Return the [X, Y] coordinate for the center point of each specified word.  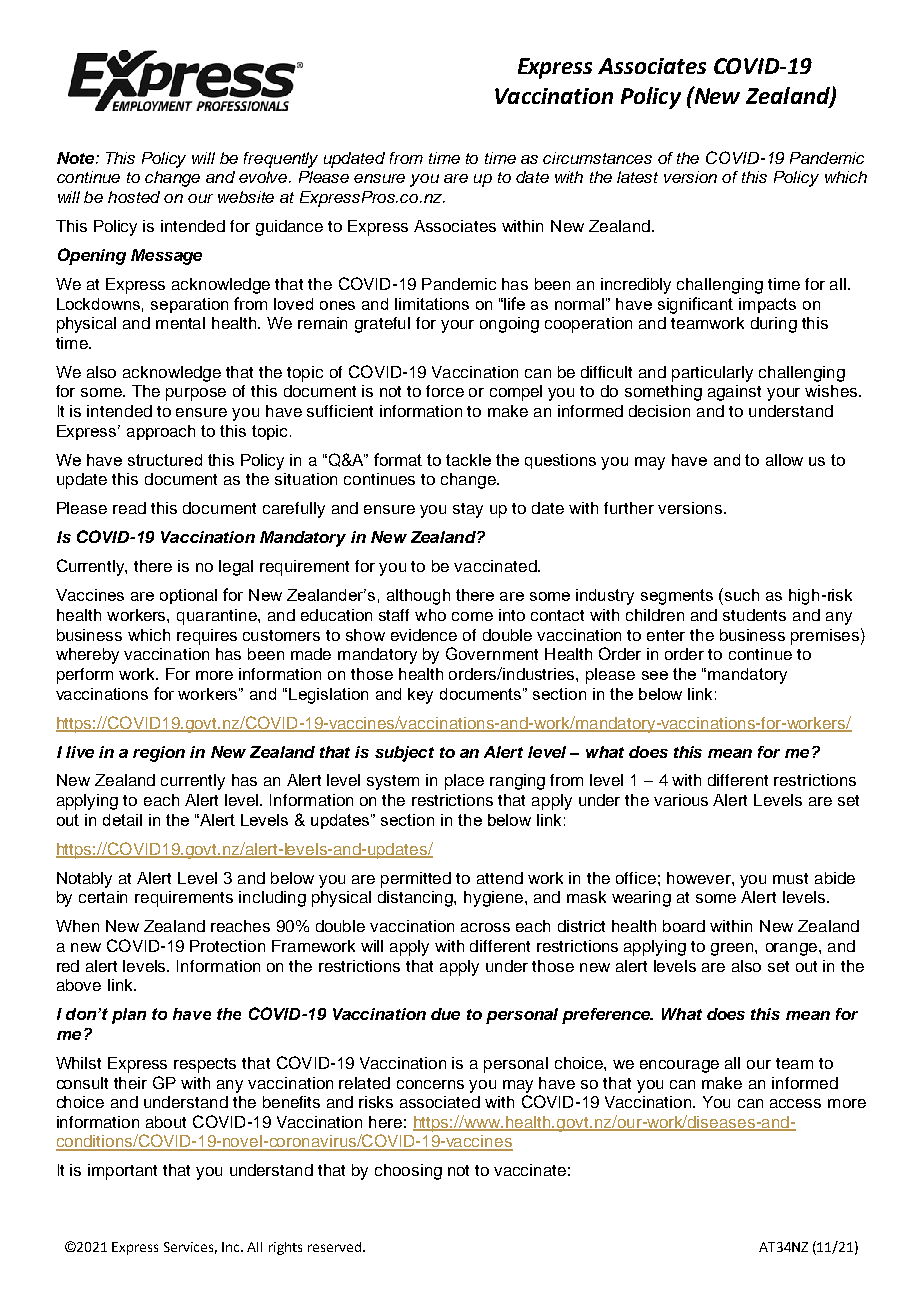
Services [190, 1248]
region [159, 754]
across [485, 927]
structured [165, 460]
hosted [134, 197]
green [733, 949]
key [420, 696]
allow [784, 460]
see [655, 675]
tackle [468, 460]
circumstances [597, 158]
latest [637, 177]
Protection [227, 946]
